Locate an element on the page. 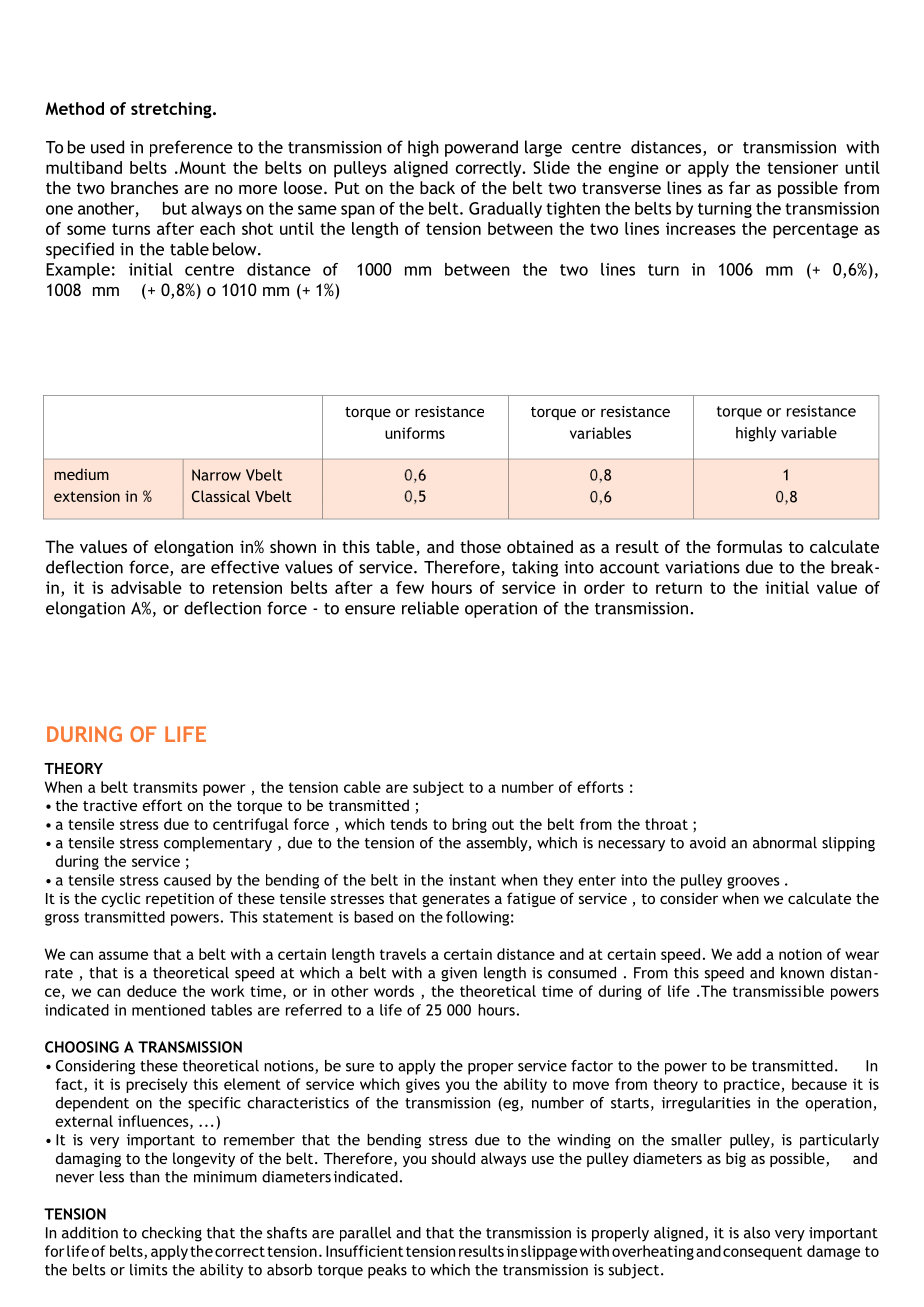 Image resolution: width=924 pixels, height=1307 pixels. also is located at coordinates (757, 1233).
